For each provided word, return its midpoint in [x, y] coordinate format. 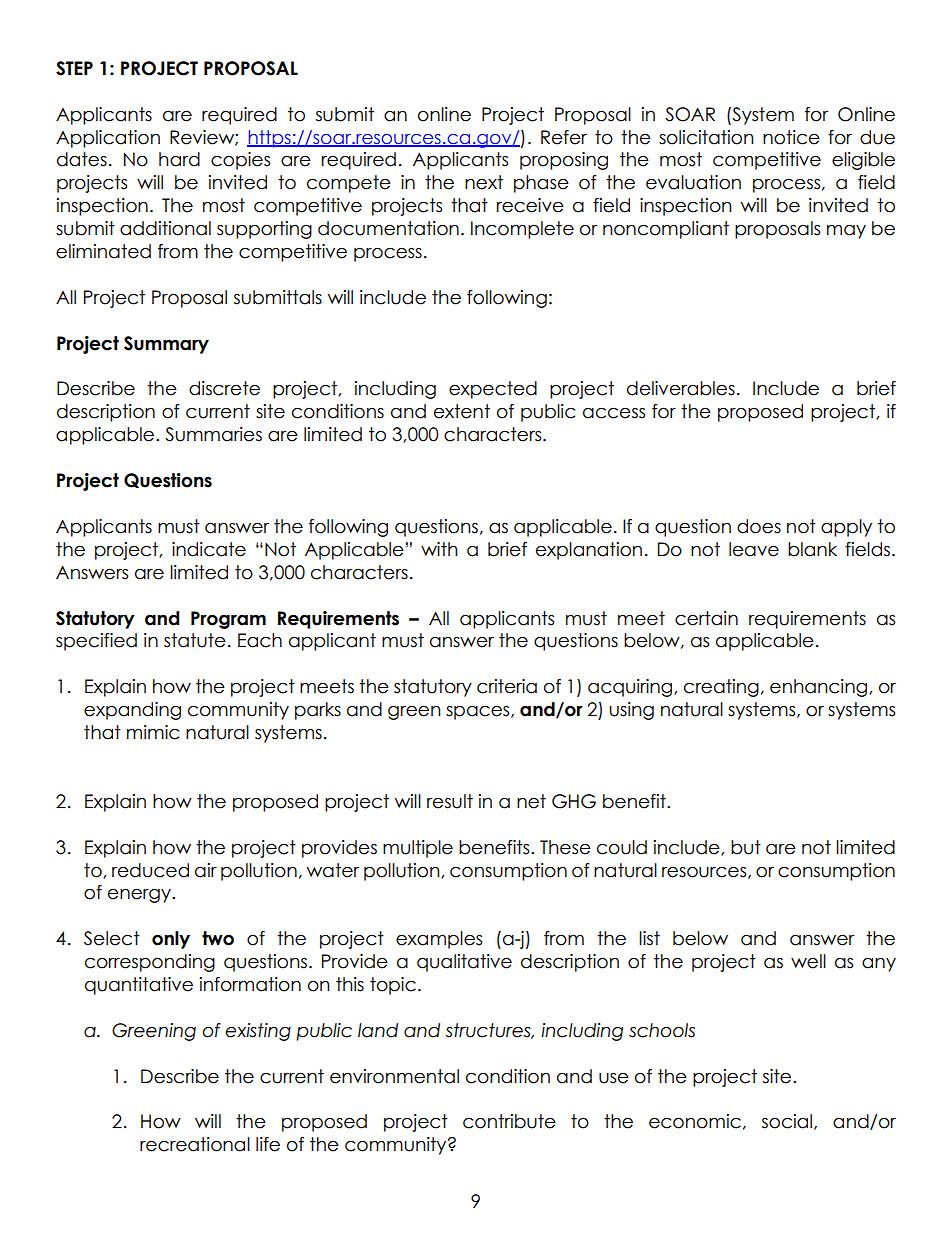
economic [695, 1121]
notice [791, 137]
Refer [564, 137]
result [450, 801]
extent [462, 411]
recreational [195, 1144]
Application [108, 139]
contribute [509, 1121]
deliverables [681, 388]
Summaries [213, 434]
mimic [153, 732]
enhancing [818, 688]
